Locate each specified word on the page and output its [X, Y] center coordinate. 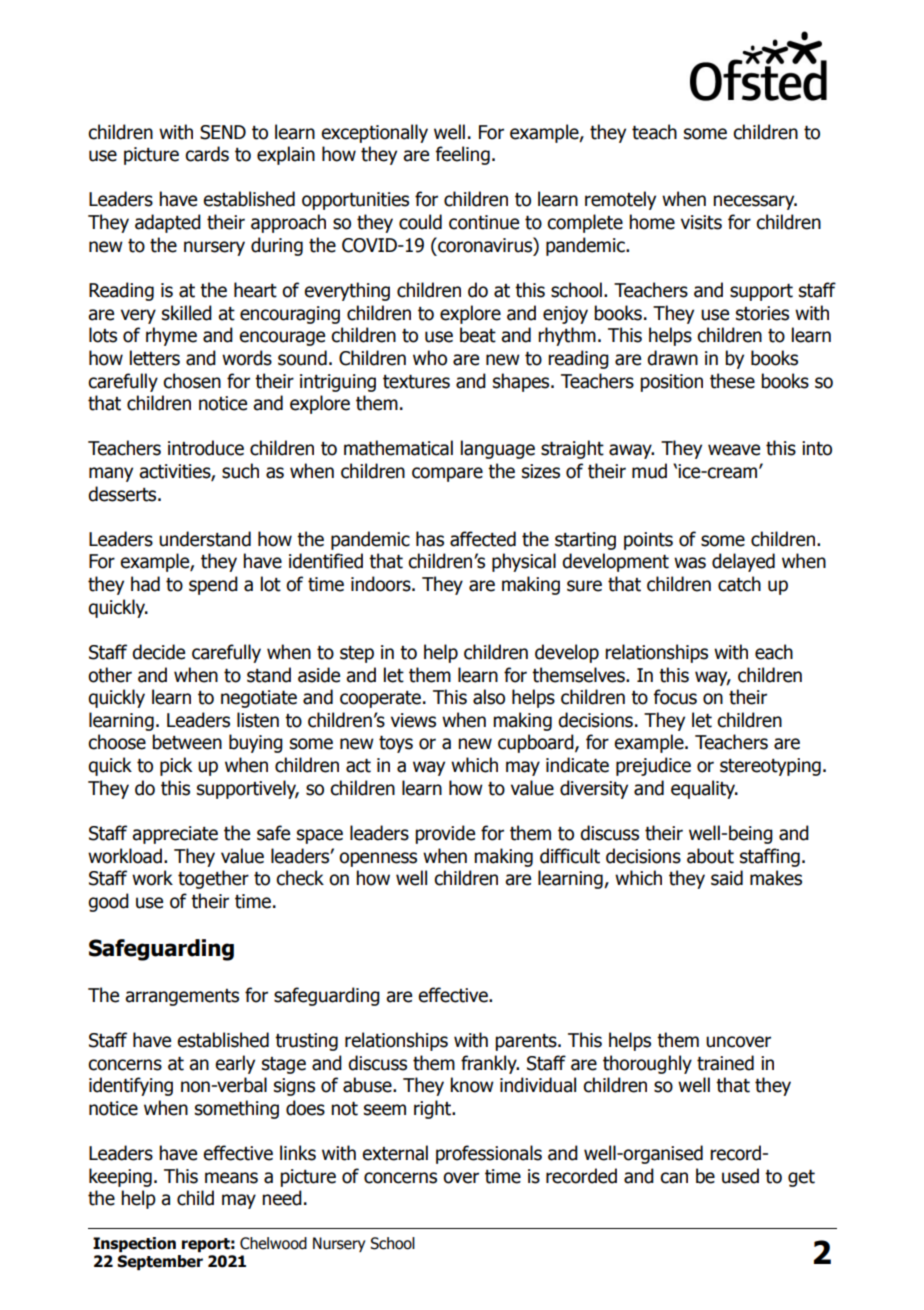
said [727, 878]
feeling [463, 155]
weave [734, 450]
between [187, 742]
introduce [206, 448]
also [489, 697]
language [498, 449]
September [160, 1262]
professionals [489, 1154]
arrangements [182, 997]
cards [207, 154]
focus [675, 697]
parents [527, 1042]
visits [701, 222]
